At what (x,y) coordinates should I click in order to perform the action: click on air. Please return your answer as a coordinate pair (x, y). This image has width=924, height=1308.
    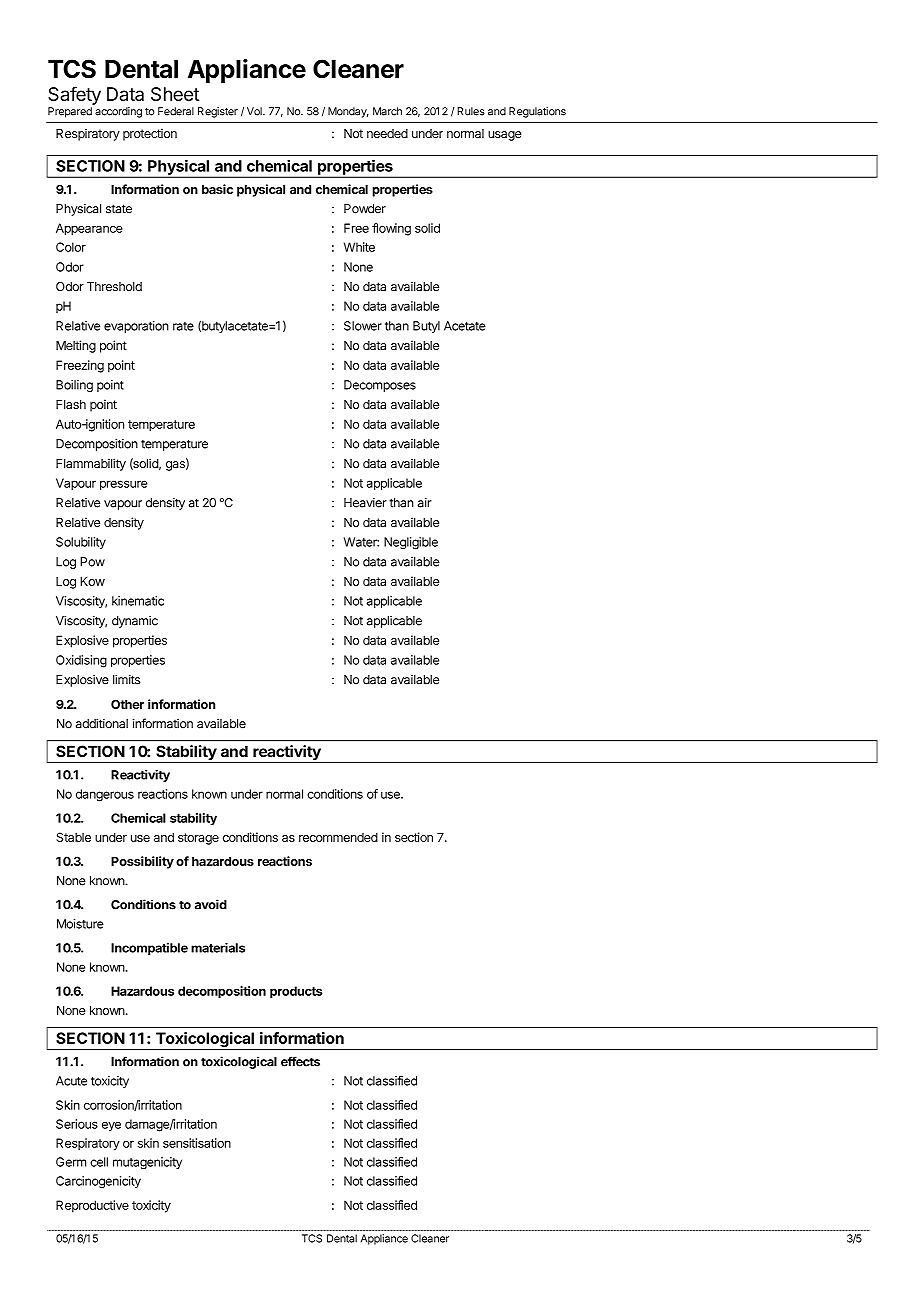
    Looking at the image, I should click on (425, 503).
